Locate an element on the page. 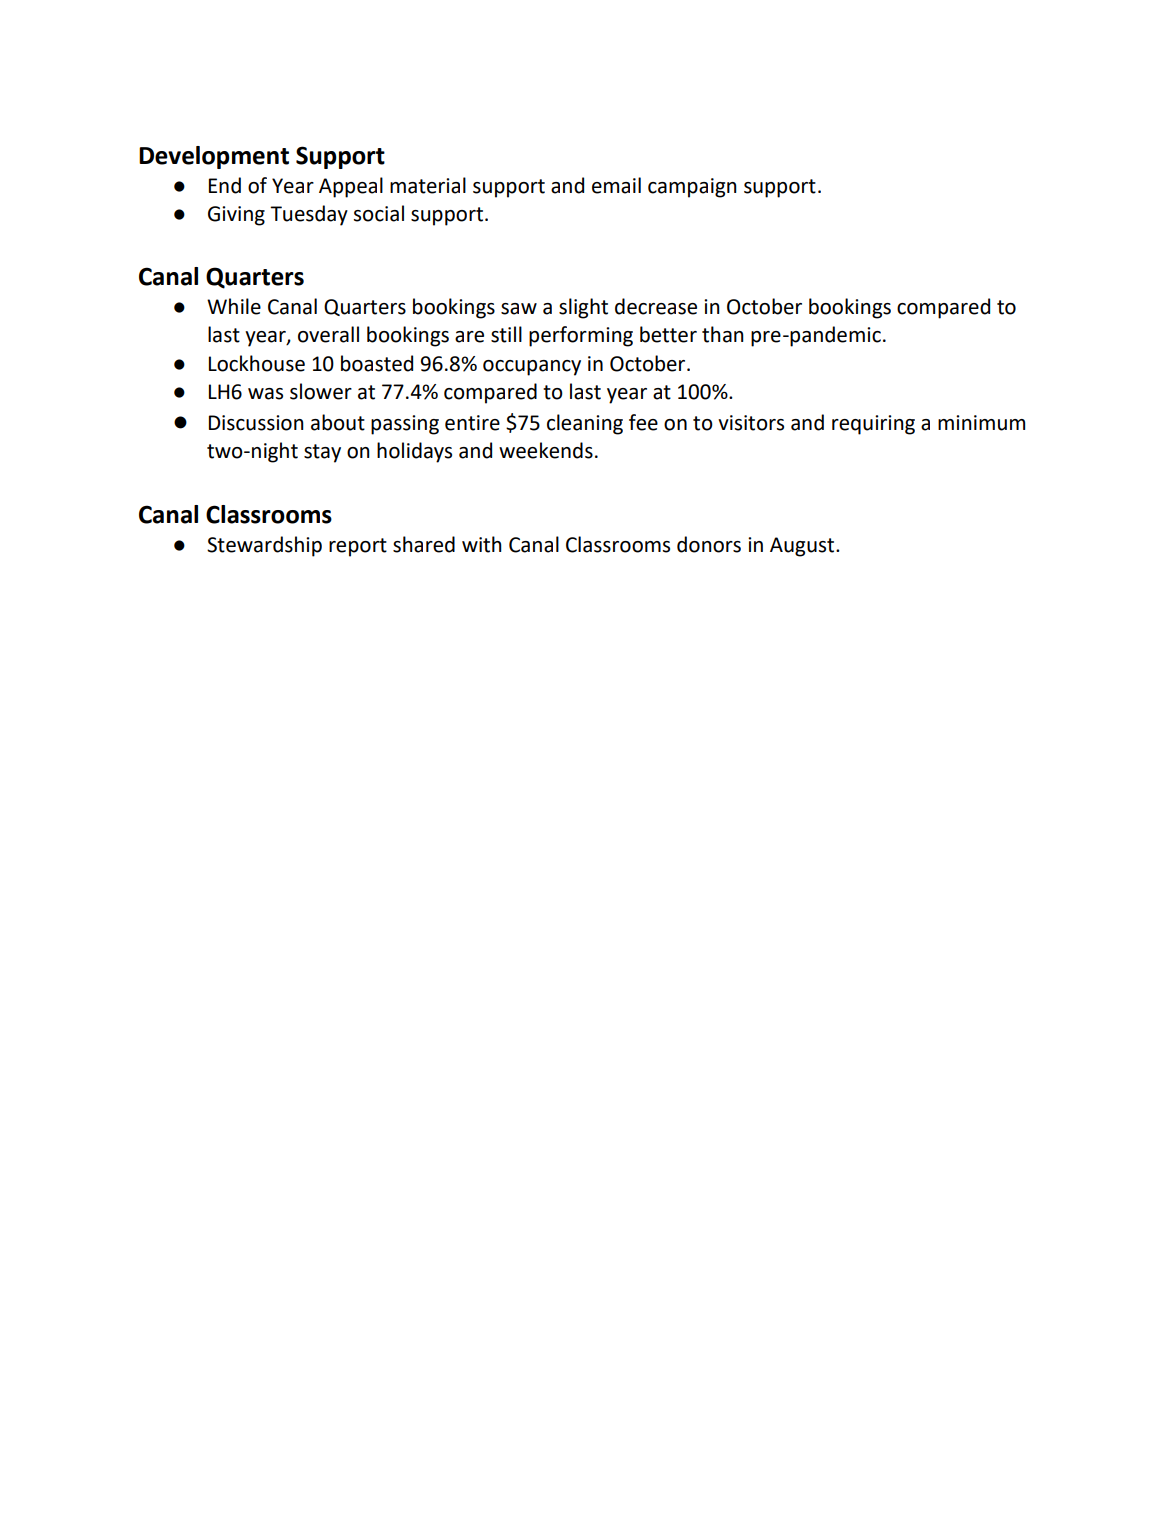 This document has height=1518, width=1173. Stewardship is located at coordinates (264, 546).
